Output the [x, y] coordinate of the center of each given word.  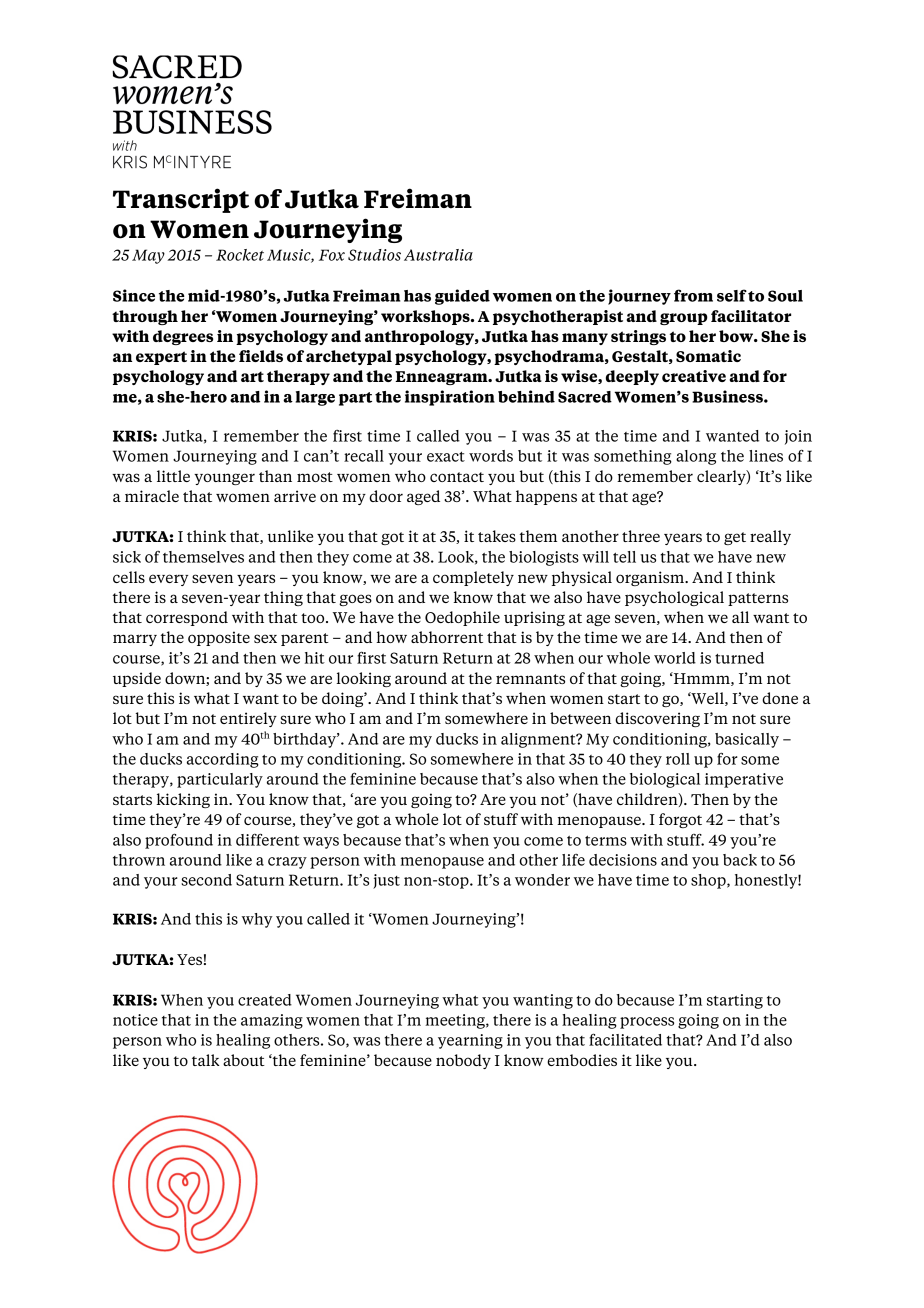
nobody [463, 1061]
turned [739, 658]
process [647, 1023]
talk [205, 1060]
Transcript [181, 200]
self [732, 295]
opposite [219, 638]
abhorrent [447, 637]
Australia [438, 255]
